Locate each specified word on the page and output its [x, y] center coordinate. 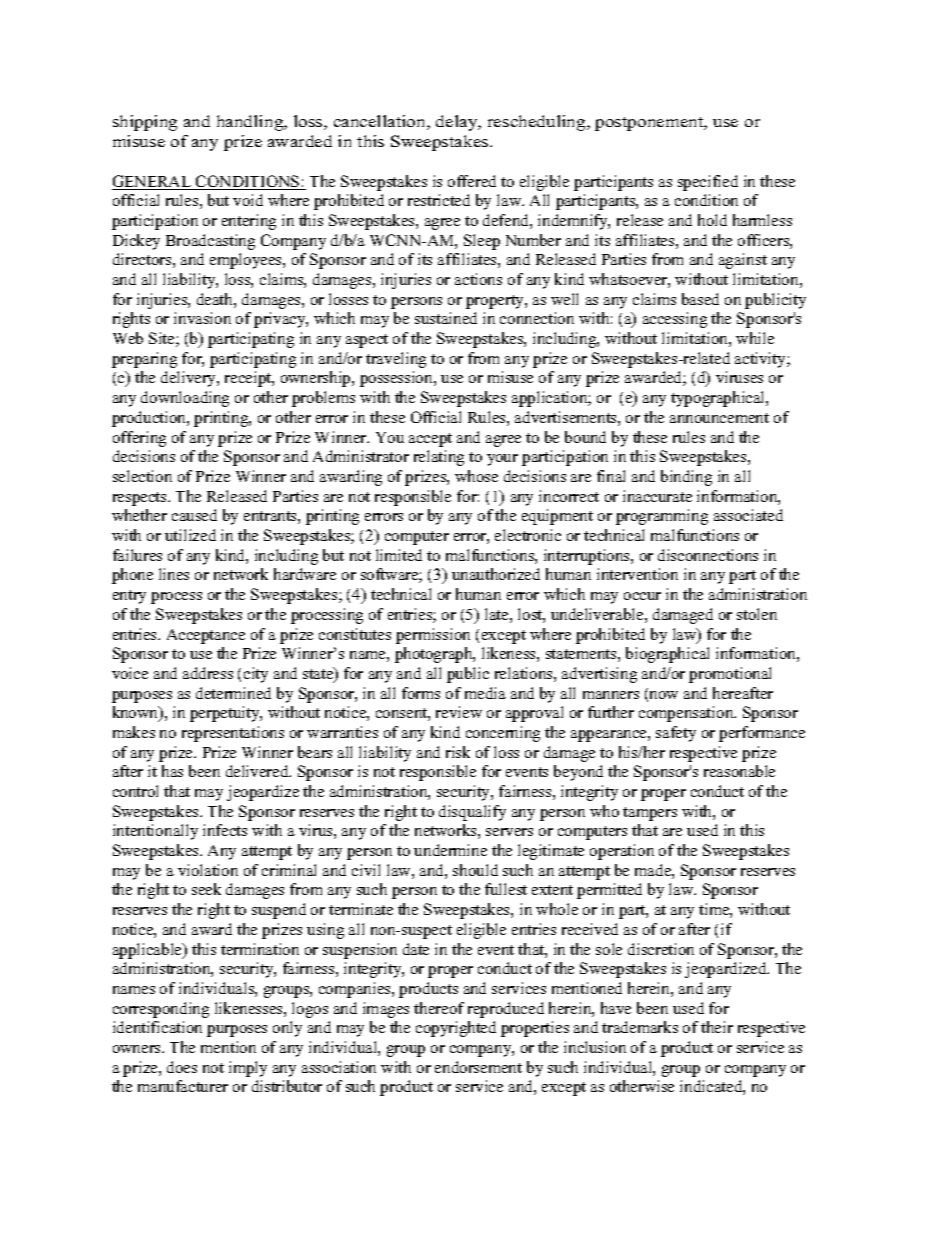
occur [642, 596]
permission [433, 636]
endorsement [478, 1067]
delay [458, 123]
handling [251, 123]
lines [174, 574]
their [717, 1027]
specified [708, 183]
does [182, 1067]
